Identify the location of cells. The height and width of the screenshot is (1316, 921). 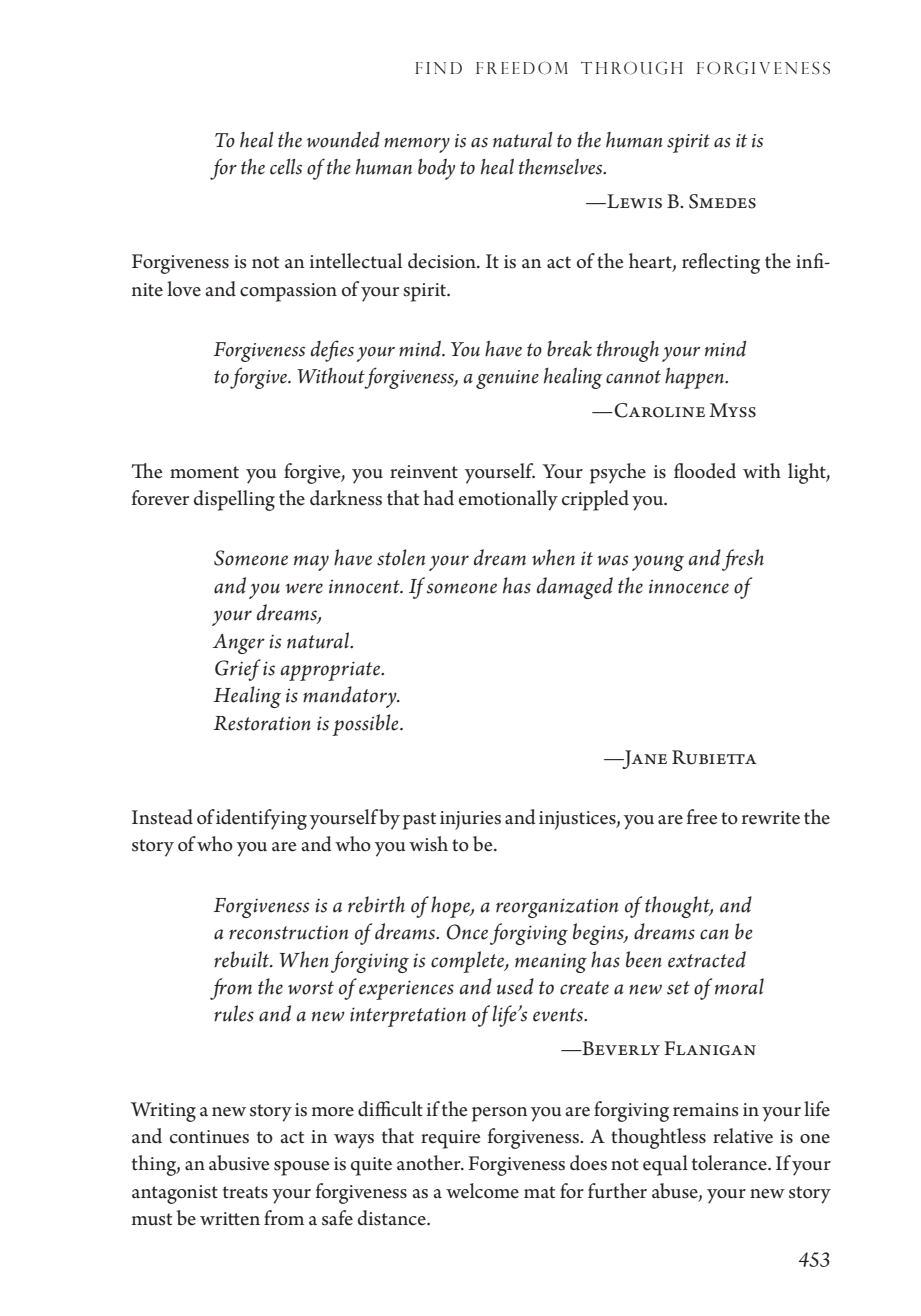
(286, 167).
